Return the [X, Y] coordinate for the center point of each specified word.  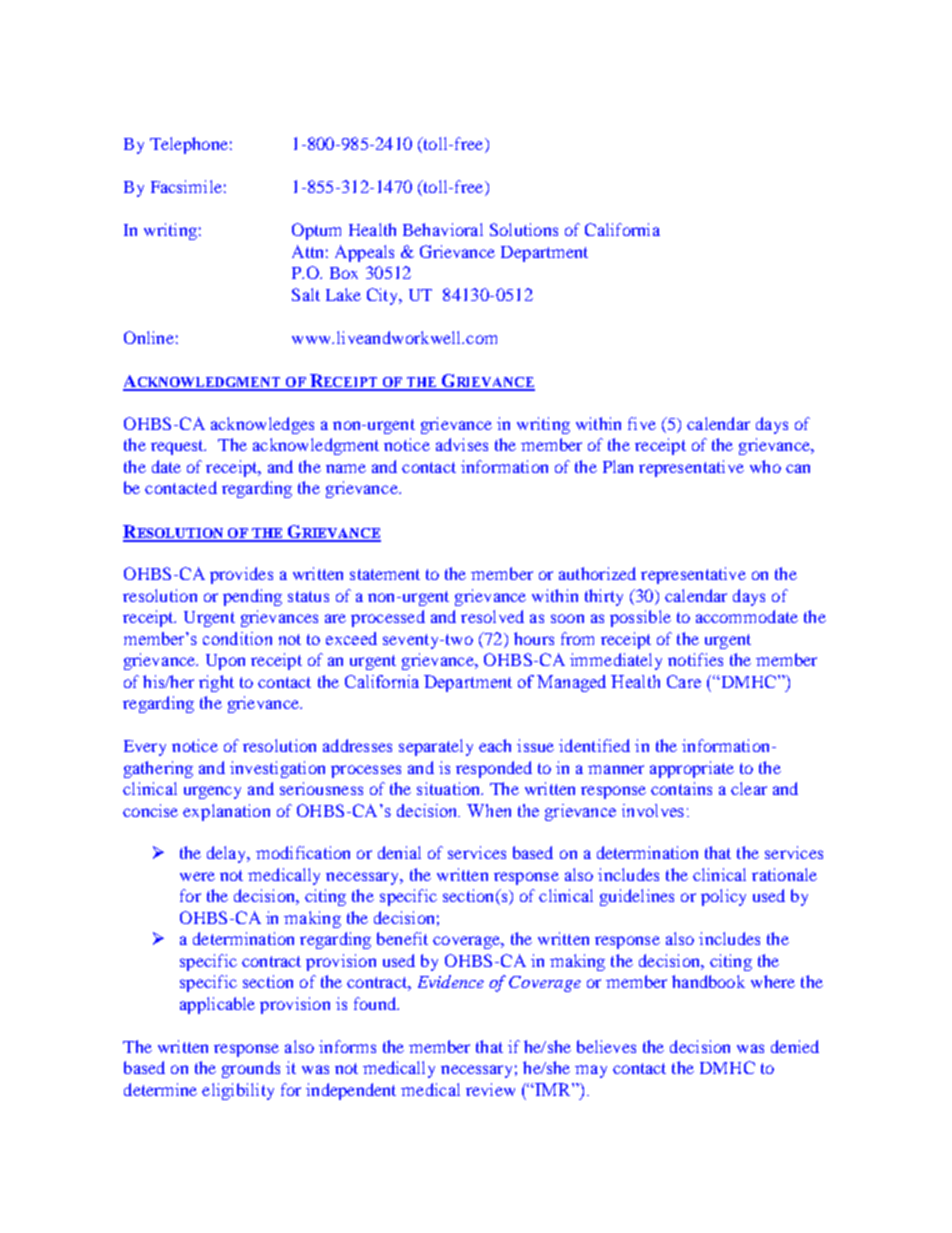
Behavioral [443, 229]
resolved [492, 616]
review [490, 1089]
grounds [251, 1069]
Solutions [524, 229]
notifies [695, 659]
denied [795, 1046]
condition [237, 638]
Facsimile [186, 186]
